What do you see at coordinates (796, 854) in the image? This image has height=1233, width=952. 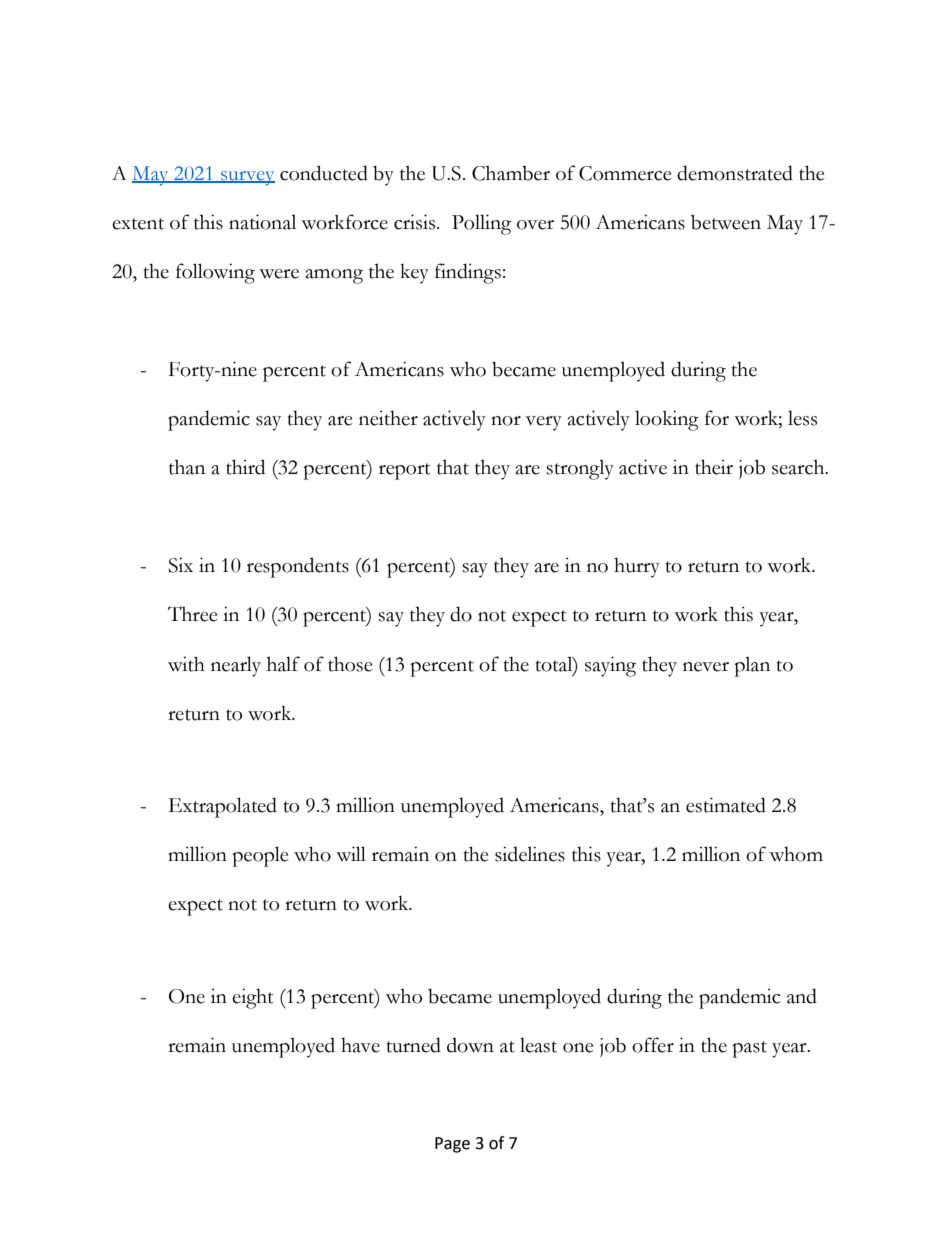 I see `whom` at bounding box center [796, 854].
